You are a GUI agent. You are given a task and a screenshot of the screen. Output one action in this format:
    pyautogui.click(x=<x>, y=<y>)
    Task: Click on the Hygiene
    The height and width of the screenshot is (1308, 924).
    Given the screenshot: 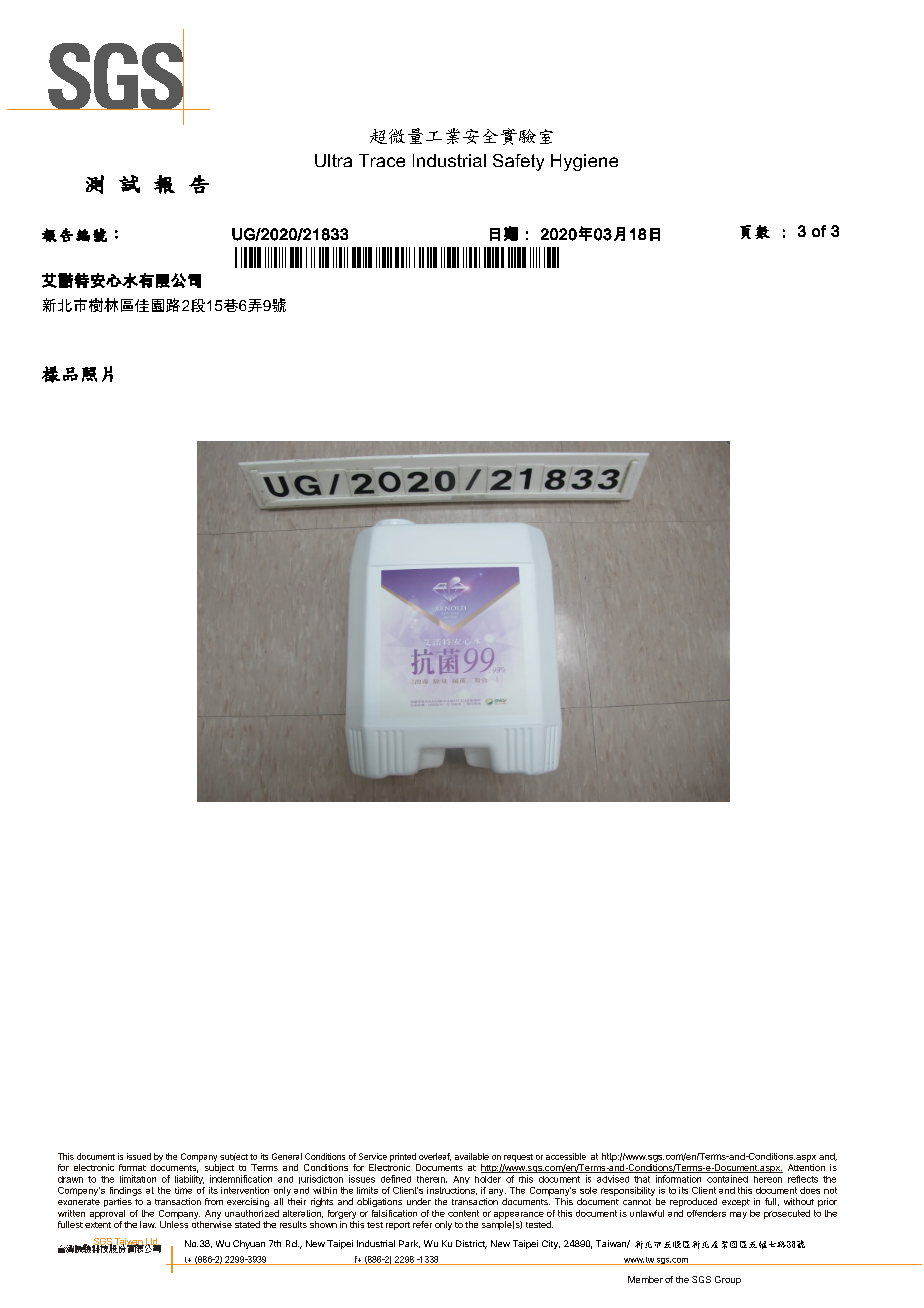 What is the action you would take?
    pyautogui.click(x=584, y=162)
